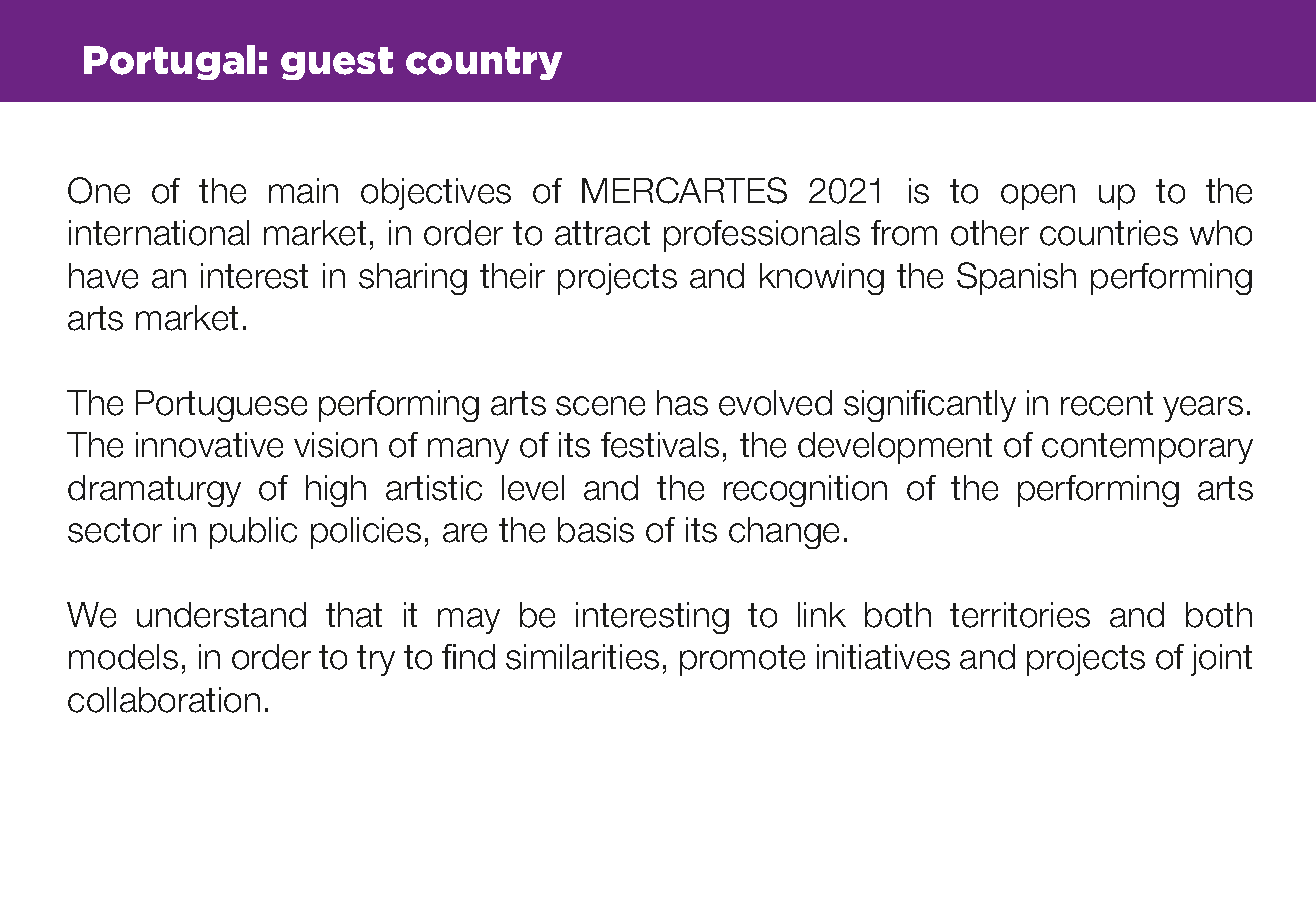 Image resolution: width=1316 pixels, height=908 pixels. I want to click on collaboration, so click(164, 700).
